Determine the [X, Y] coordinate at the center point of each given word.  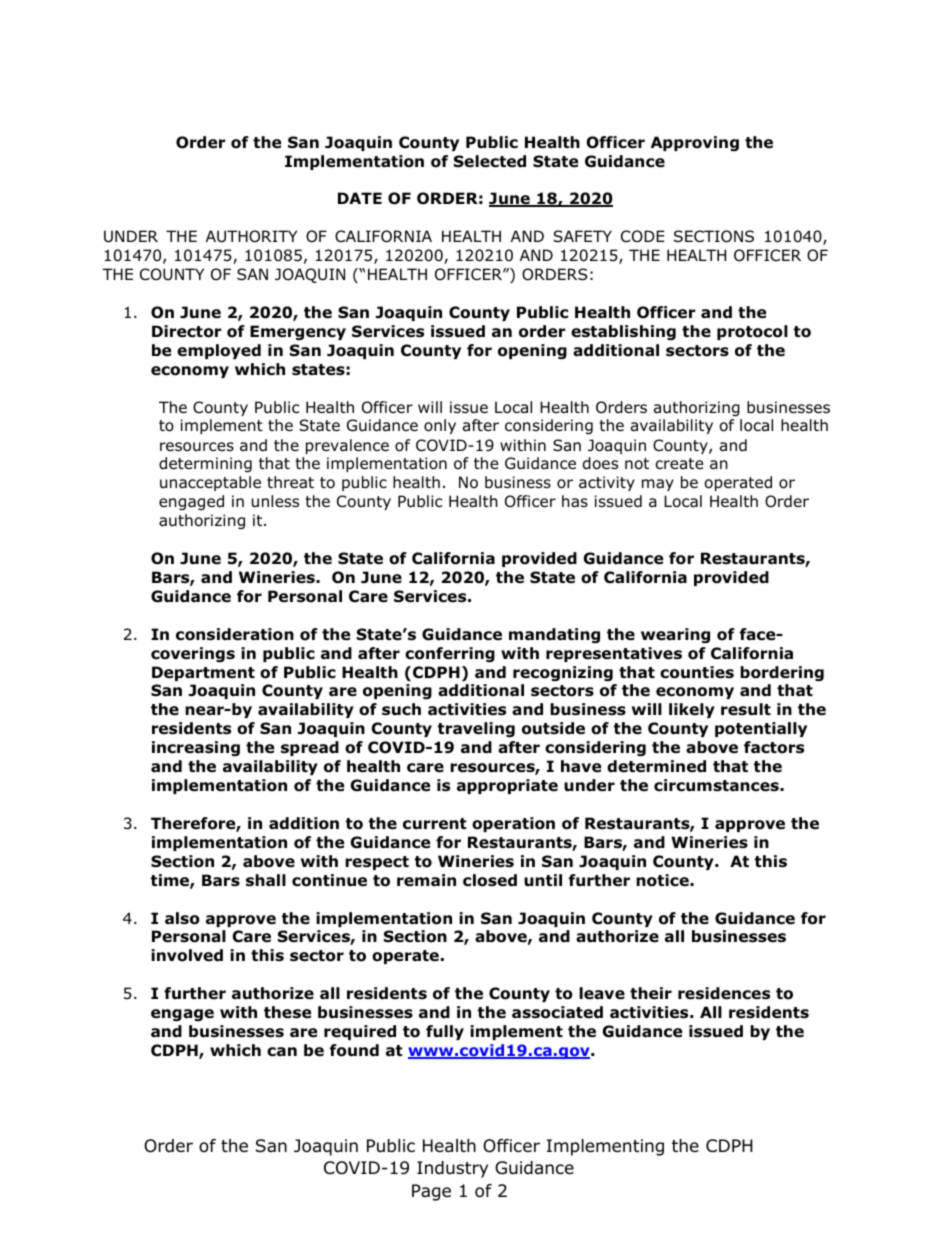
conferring [450, 654]
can [282, 1052]
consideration [235, 634]
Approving [695, 143]
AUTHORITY [251, 236]
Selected [490, 161]
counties [697, 672]
